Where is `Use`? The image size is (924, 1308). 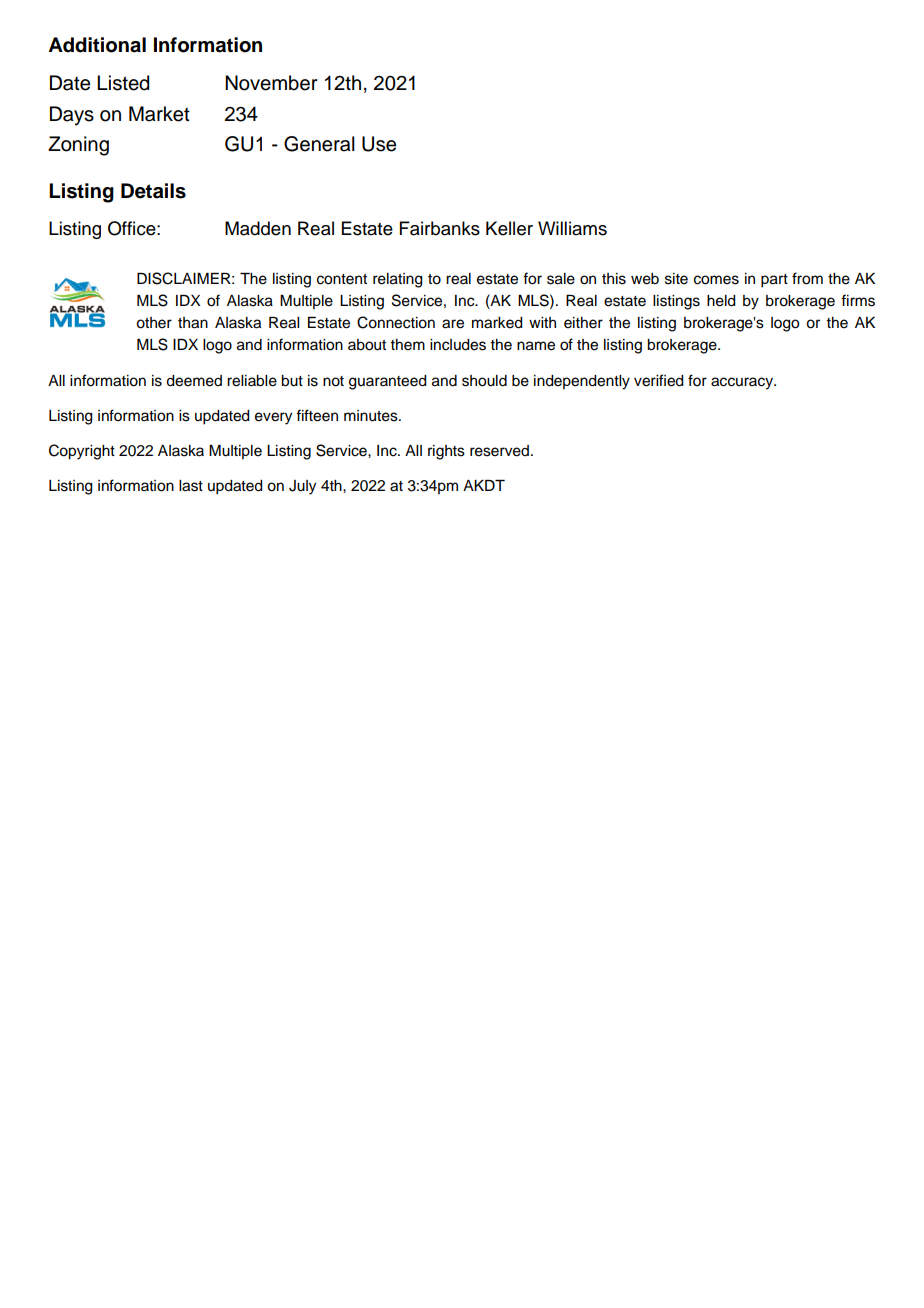 Use is located at coordinates (379, 144).
